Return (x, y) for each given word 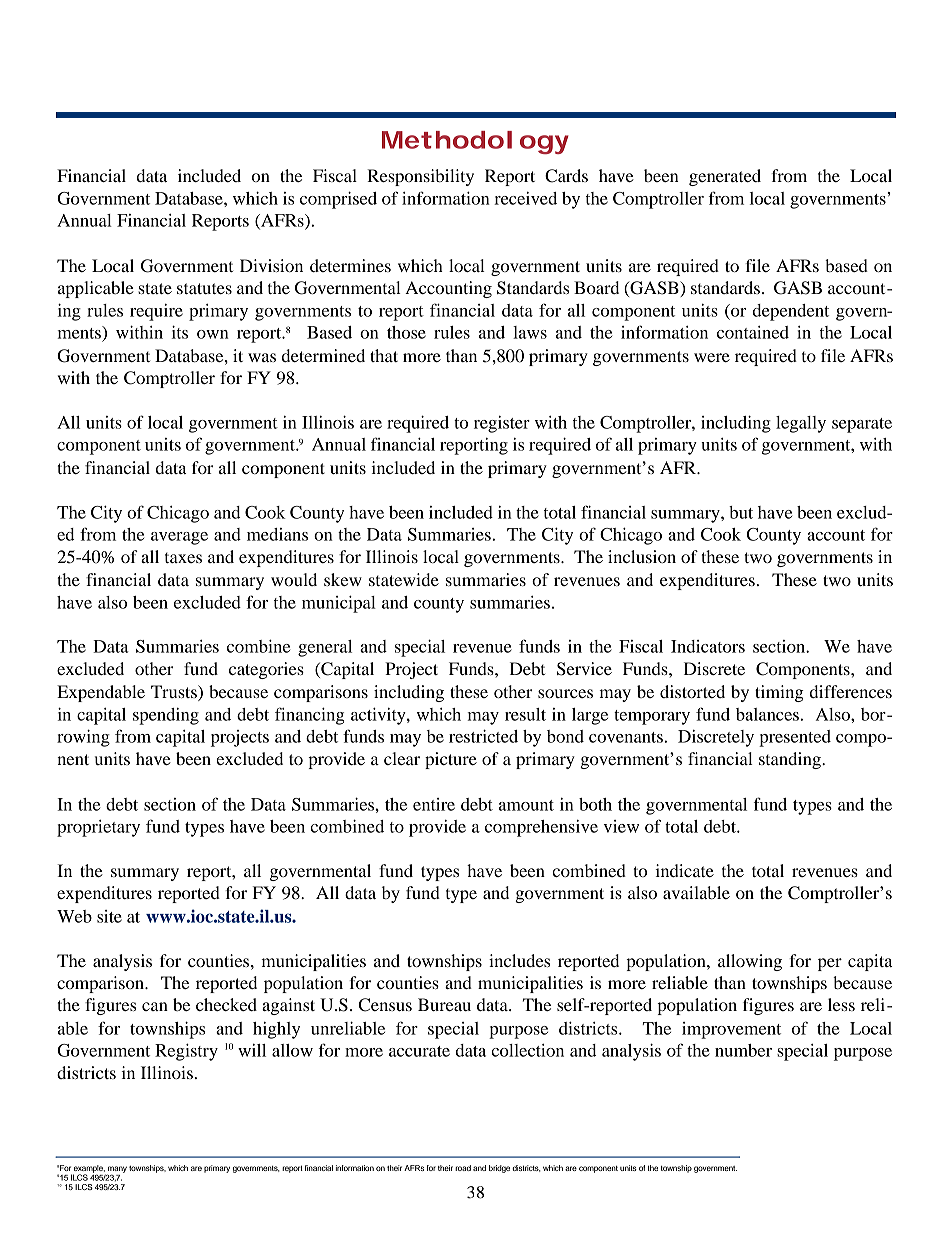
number (743, 1050)
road (463, 1168)
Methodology (475, 142)
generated (725, 177)
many (117, 1170)
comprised (338, 200)
